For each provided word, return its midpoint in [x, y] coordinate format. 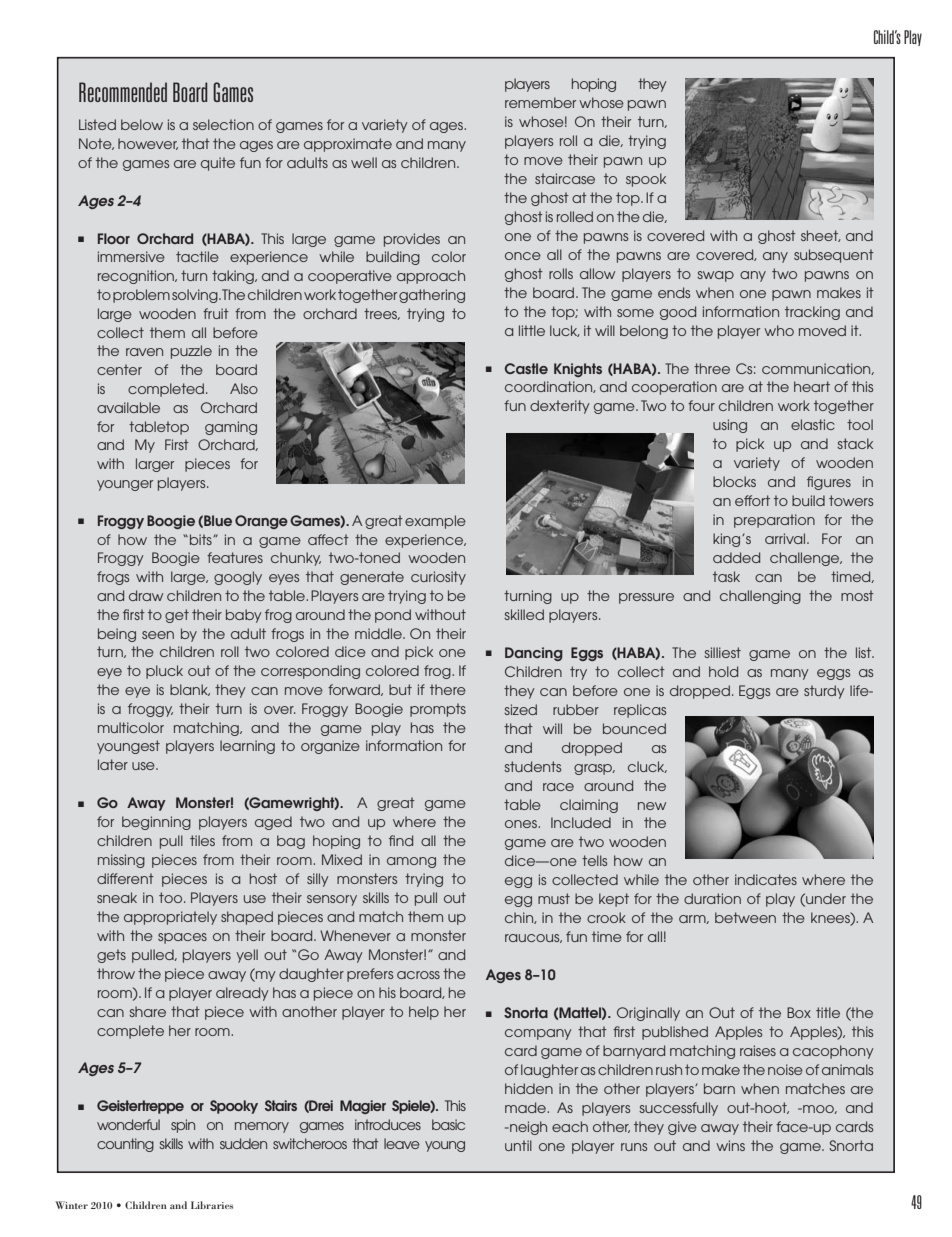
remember [540, 102]
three [712, 368]
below [142, 124]
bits [202, 539]
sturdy [824, 692]
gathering [432, 296]
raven [144, 352]
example [435, 522]
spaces [182, 938]
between [745, 917]
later [113, 764]
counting [125, 1145]
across [418, 975]
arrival [786, 538]
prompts [438, 710]
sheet [821, 236]
